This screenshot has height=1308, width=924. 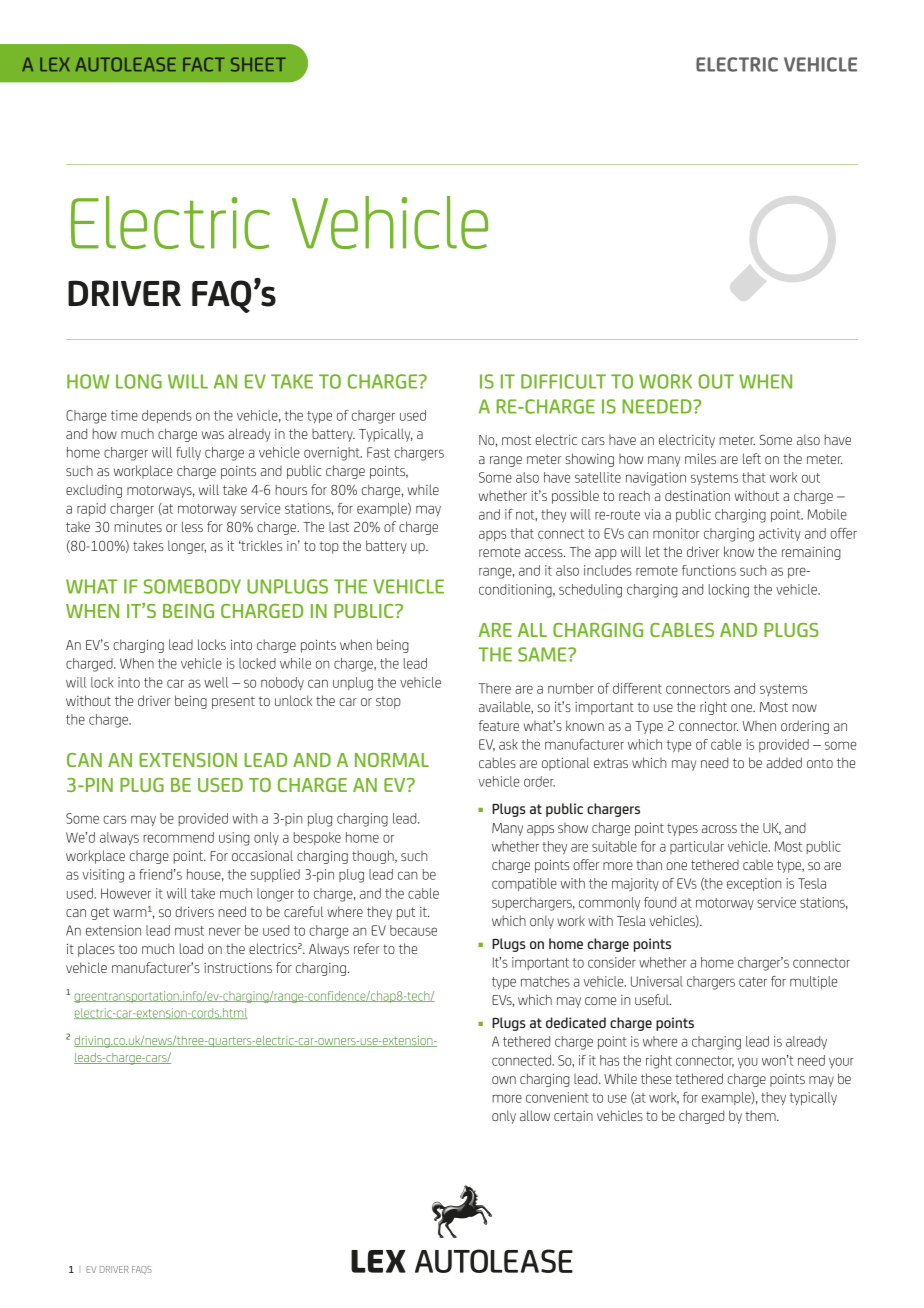 I want to click on well, so click(x=216, y=682).
